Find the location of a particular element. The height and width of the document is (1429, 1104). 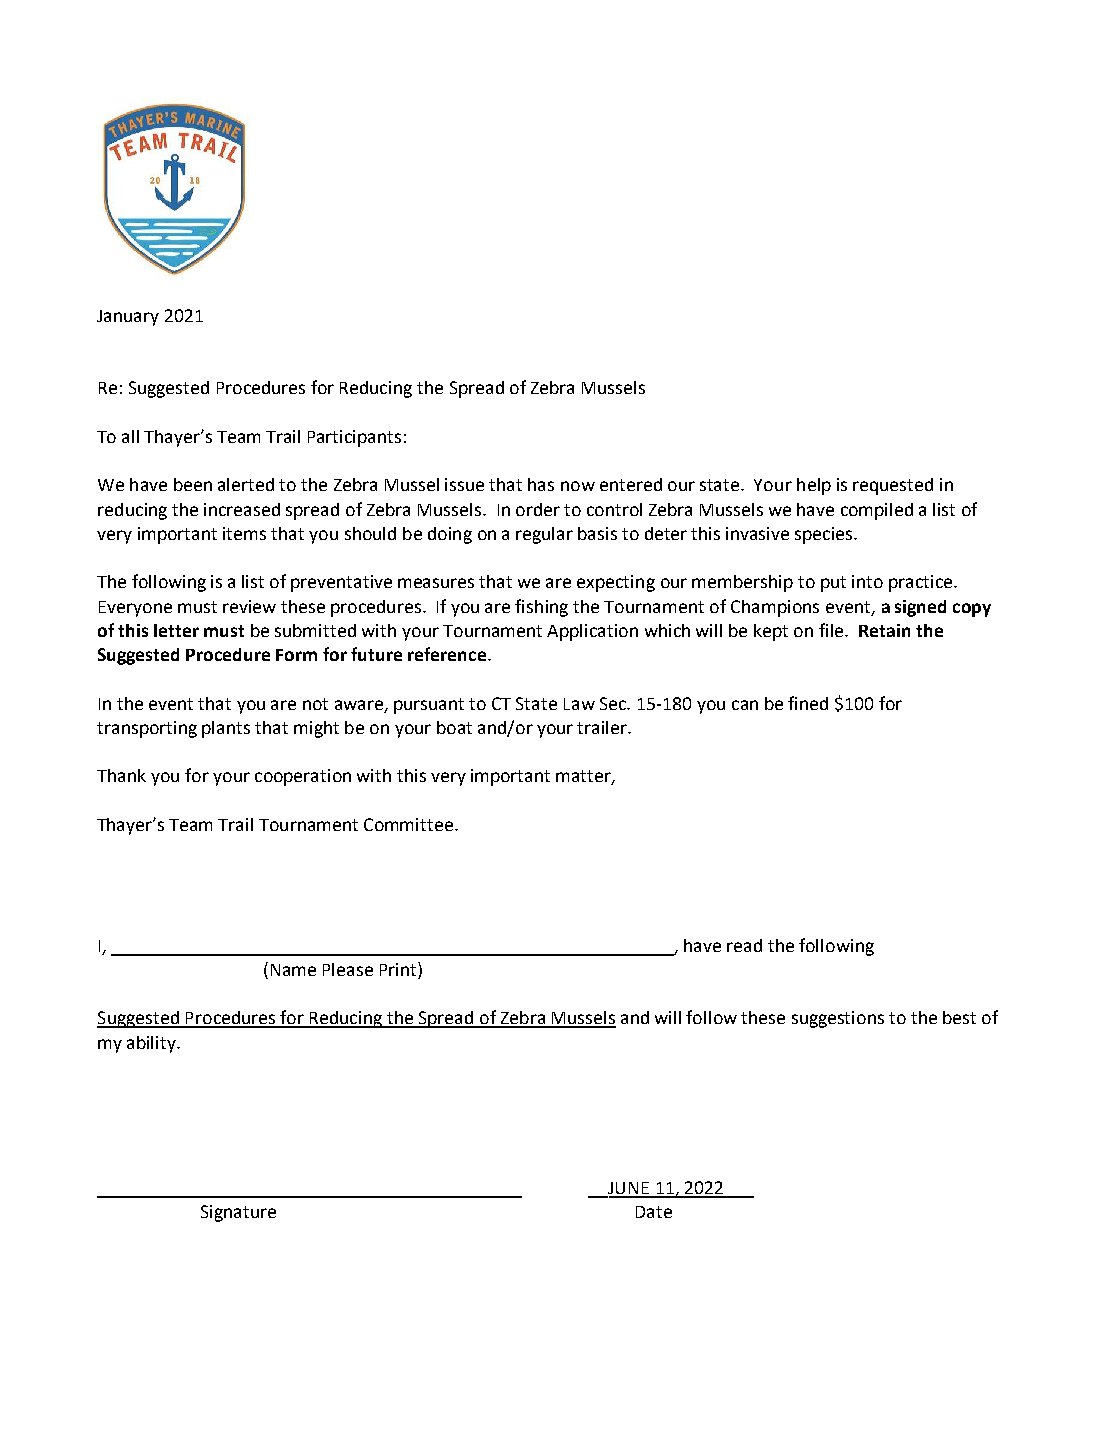

regular is located at coordinates (544, 535).
